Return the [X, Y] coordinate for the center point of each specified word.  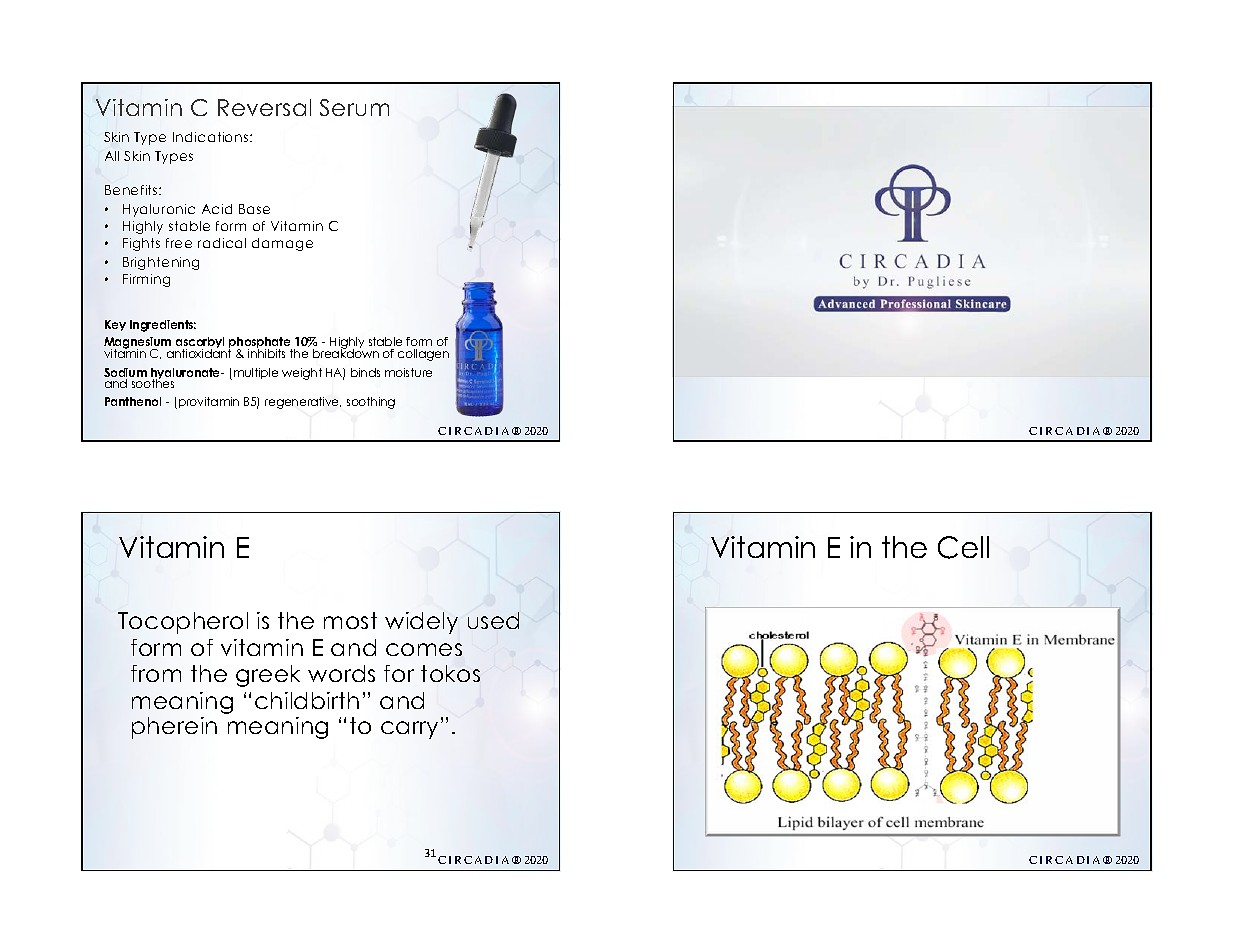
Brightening [161, 263]
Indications [212, 137]
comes [424, 649]
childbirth [307, 700]
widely [421, 623]
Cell [963, 547]
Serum [354, 107]
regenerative [303, 403]
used [493, 620]
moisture [408, 372]
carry [409, 730]
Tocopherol [183, 623]
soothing [371, 403]
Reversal [264, 107]
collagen [423, 355]
